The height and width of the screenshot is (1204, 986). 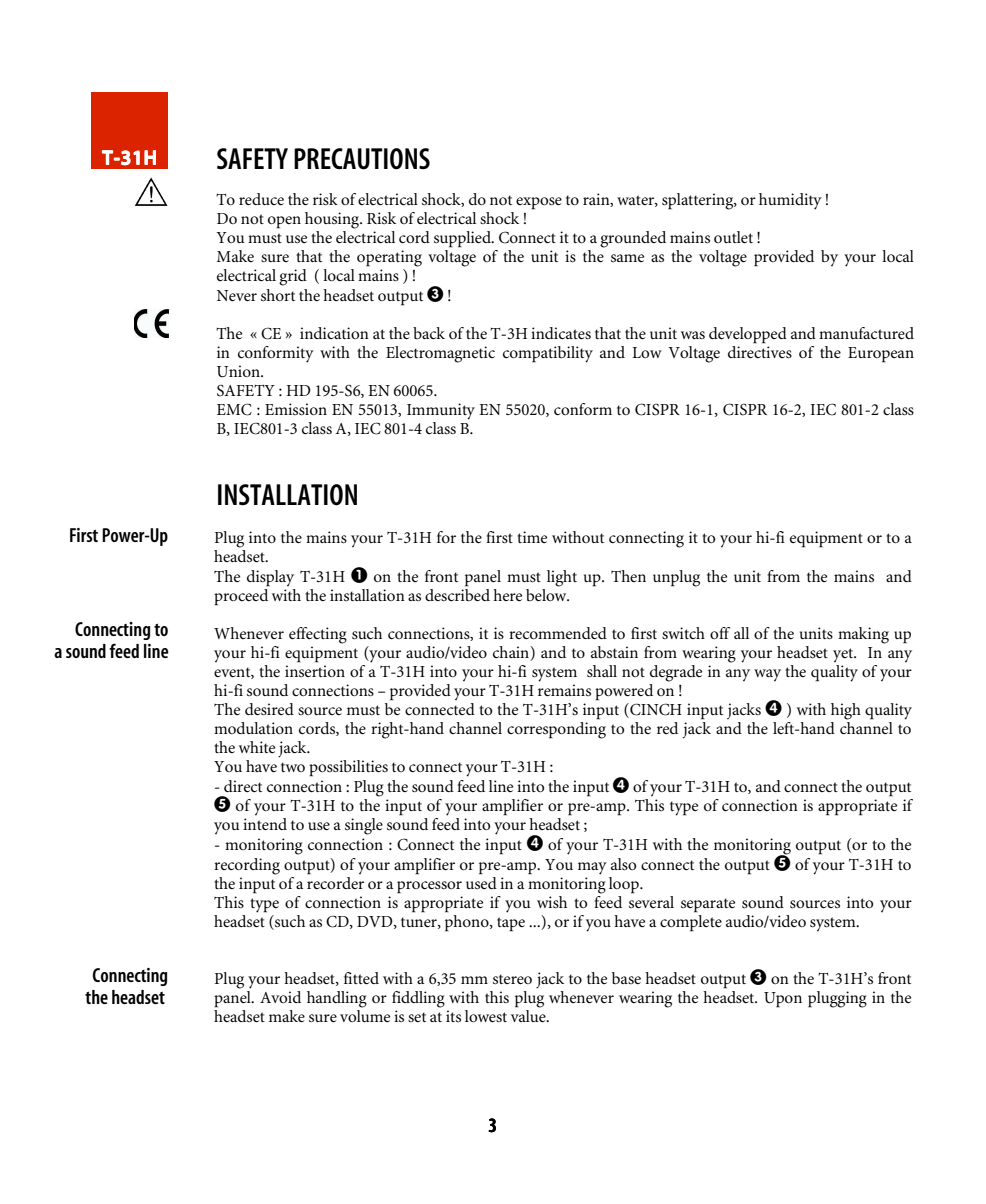 I want to click on value, so click(x=529, y=1014).
